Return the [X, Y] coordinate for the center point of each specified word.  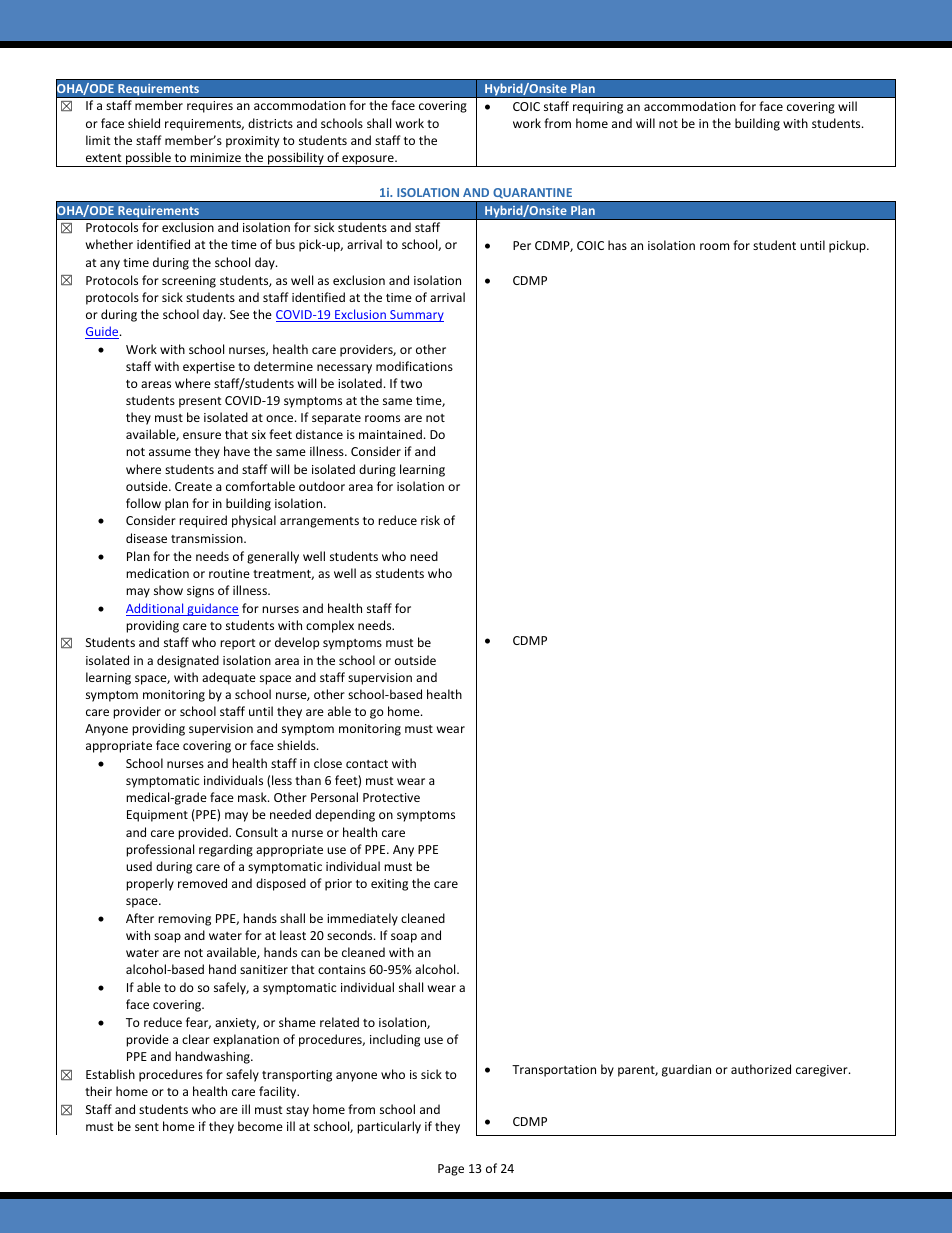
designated [188, 661]
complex [330, 626]
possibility [296, 159]
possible [148, 159]
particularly [389, 1127]
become [260, 1126]
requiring [598, 108]
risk [430, 520]
